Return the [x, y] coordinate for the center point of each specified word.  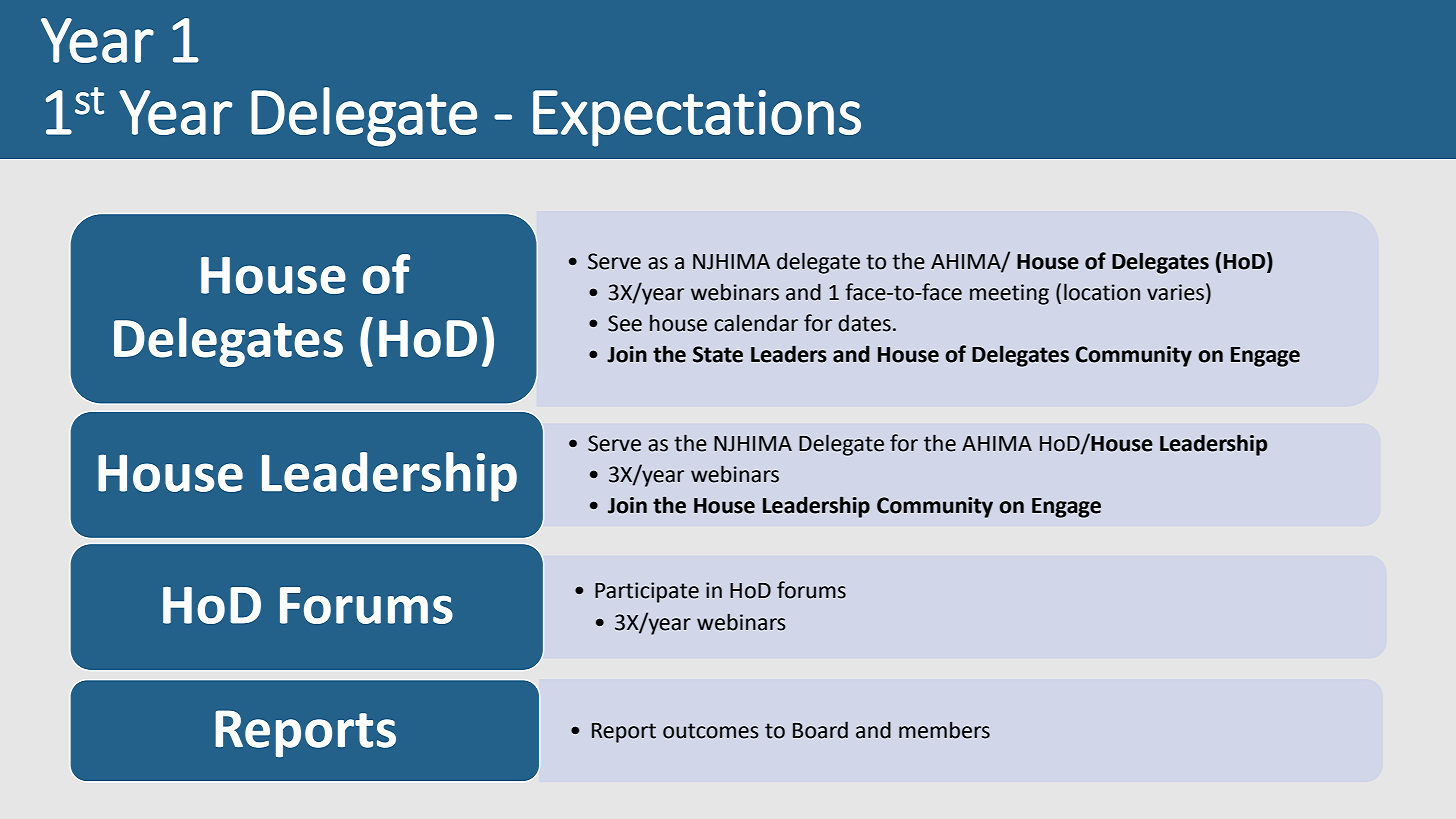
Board [820, 730]
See [625, 323]
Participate [647, 592]
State [718, 354]
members [944, 730]
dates [864, 323]
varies [1175, 292]
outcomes [711, 731]
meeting [1009, 294]
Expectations [697, 118]
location [1102, 292]
